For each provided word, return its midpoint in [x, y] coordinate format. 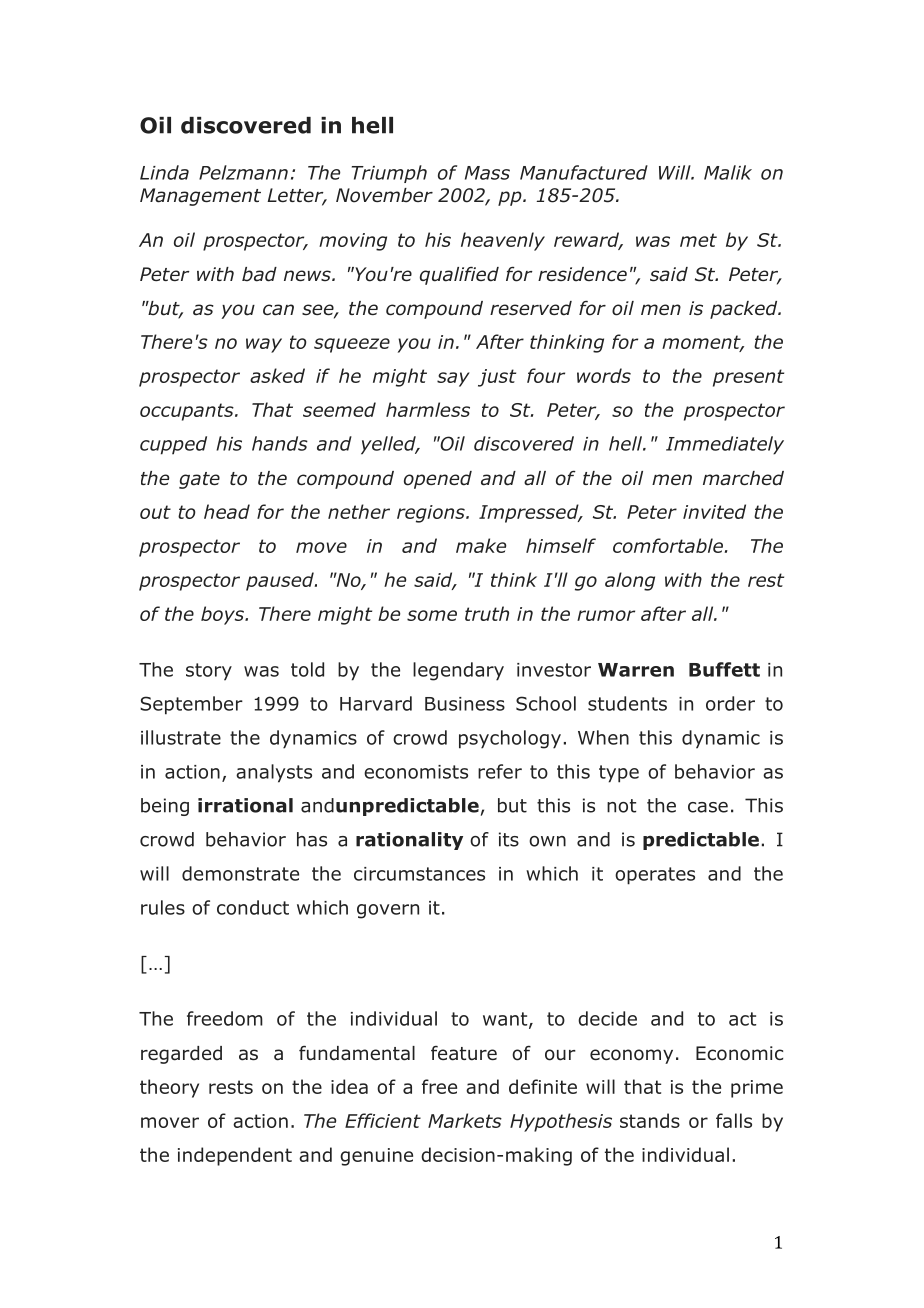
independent [235, 1156]
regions [432, 514]
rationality [409, 841]
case [708, 807]
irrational [245, 805]
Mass [487, 173]
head [227, 511]
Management [200, 197]
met [698, 240]
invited [714, 511]
